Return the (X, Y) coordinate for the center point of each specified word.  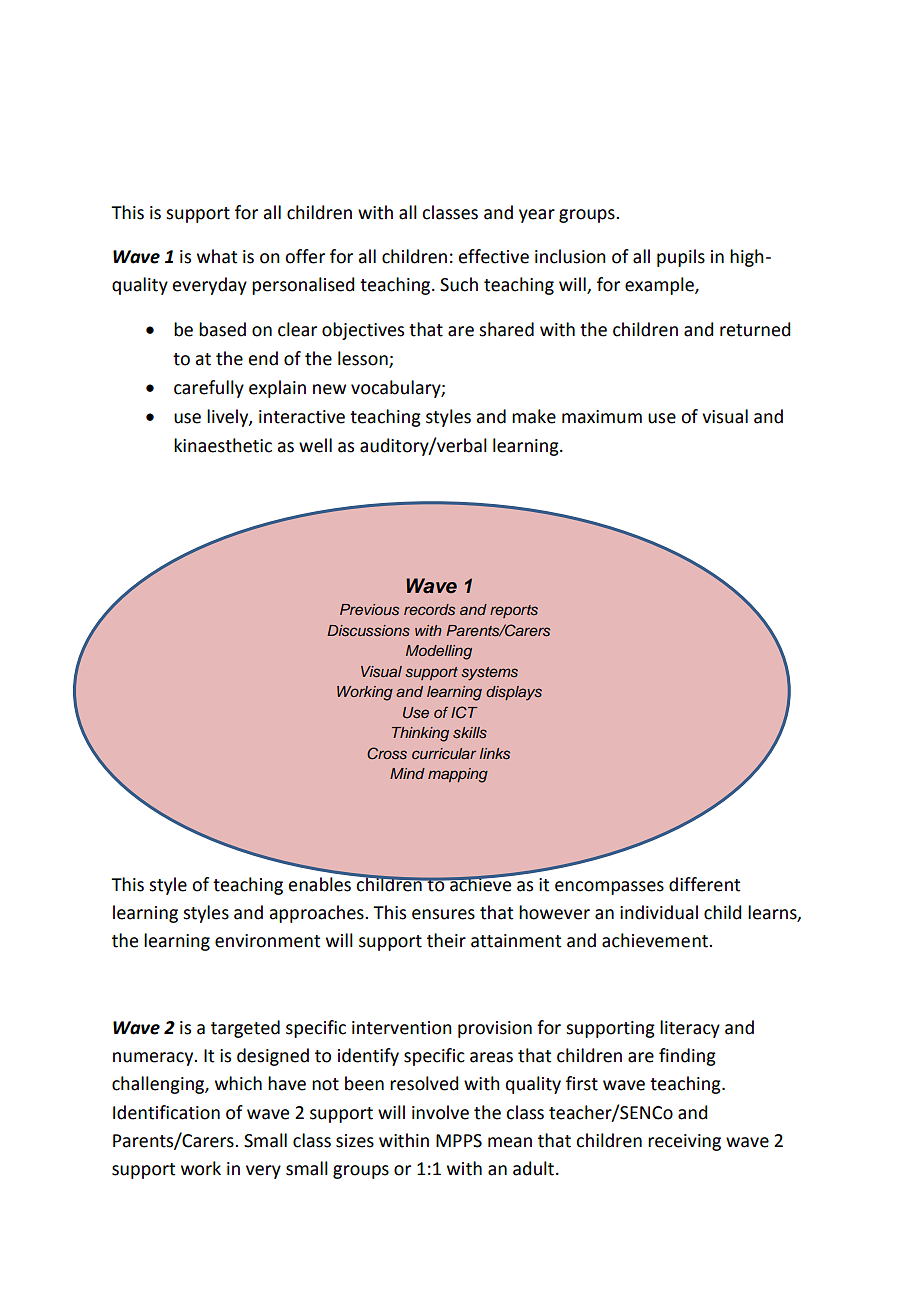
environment (267, 941)
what (217, 256)
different (704, 884)
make (534, 416)
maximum (602, 417)
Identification (166, 1112)
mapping (458, 775)
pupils (681, 258)
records (429, 609)
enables (320, 883)
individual (659, 912)
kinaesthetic (223, 445)
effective (493, 256)
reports (514, 611)
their (446, 940)
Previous (369, 609)
